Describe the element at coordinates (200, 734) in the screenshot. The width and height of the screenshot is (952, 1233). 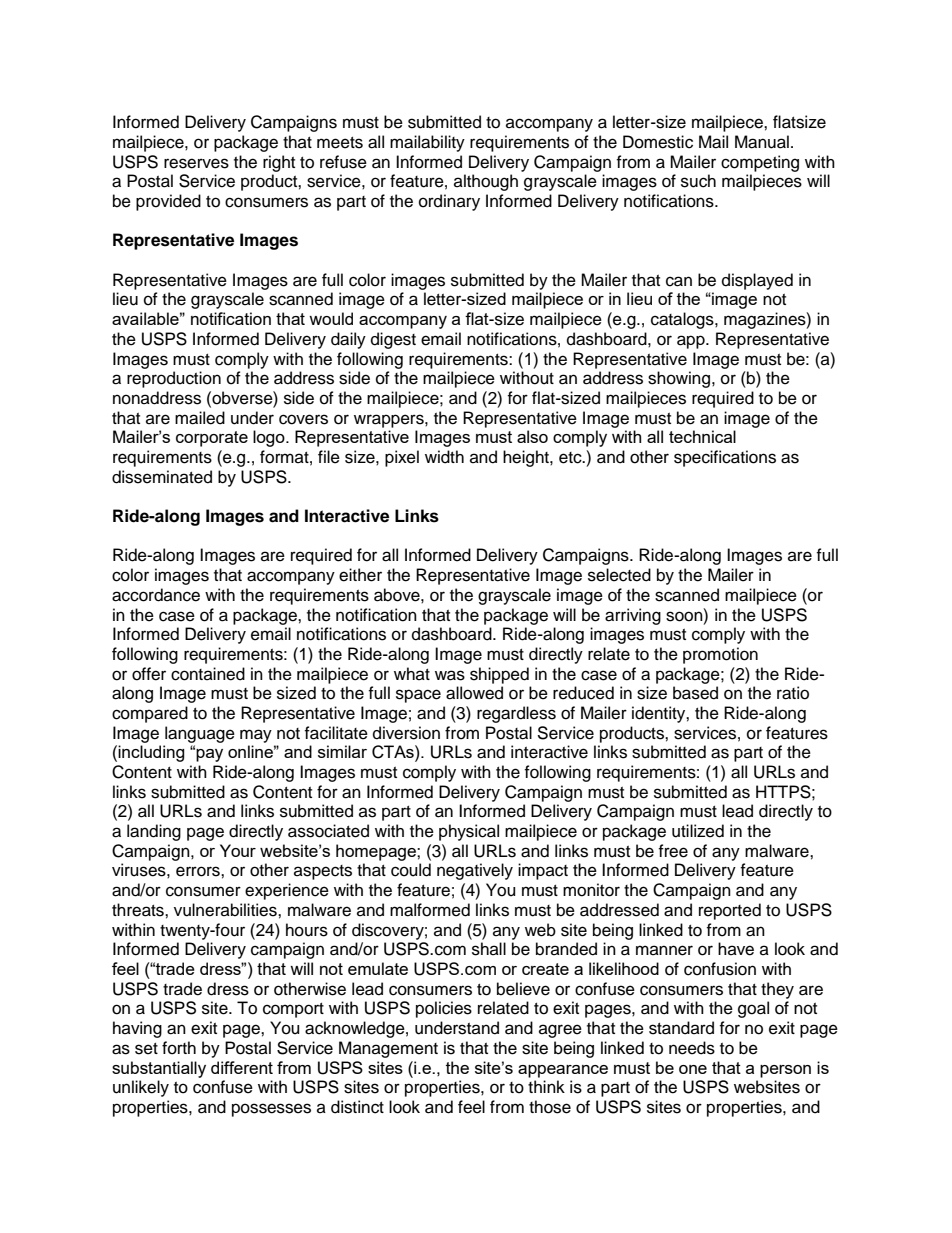
I see `language` at that location.
